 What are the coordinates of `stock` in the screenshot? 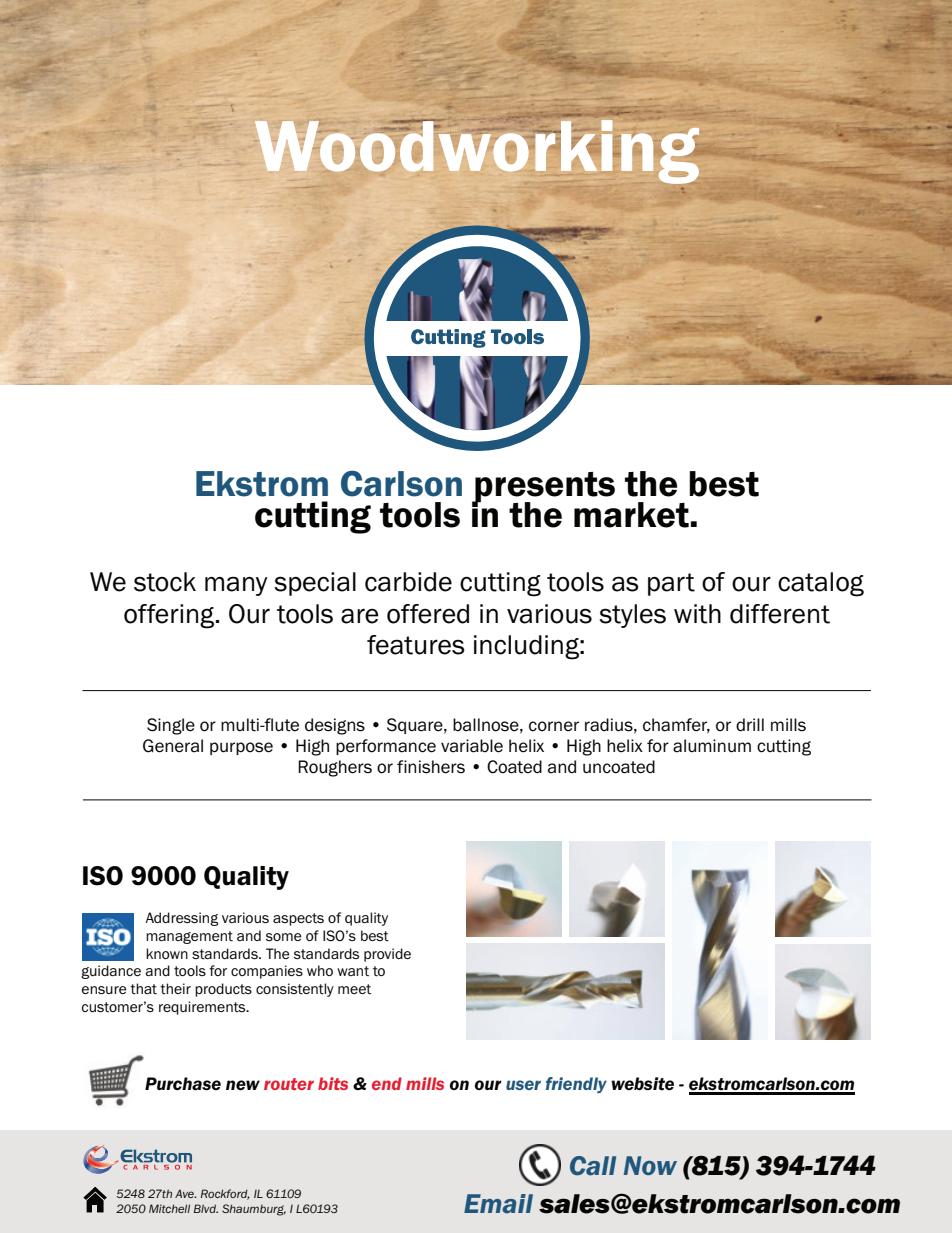 It's located at (165, 582).
